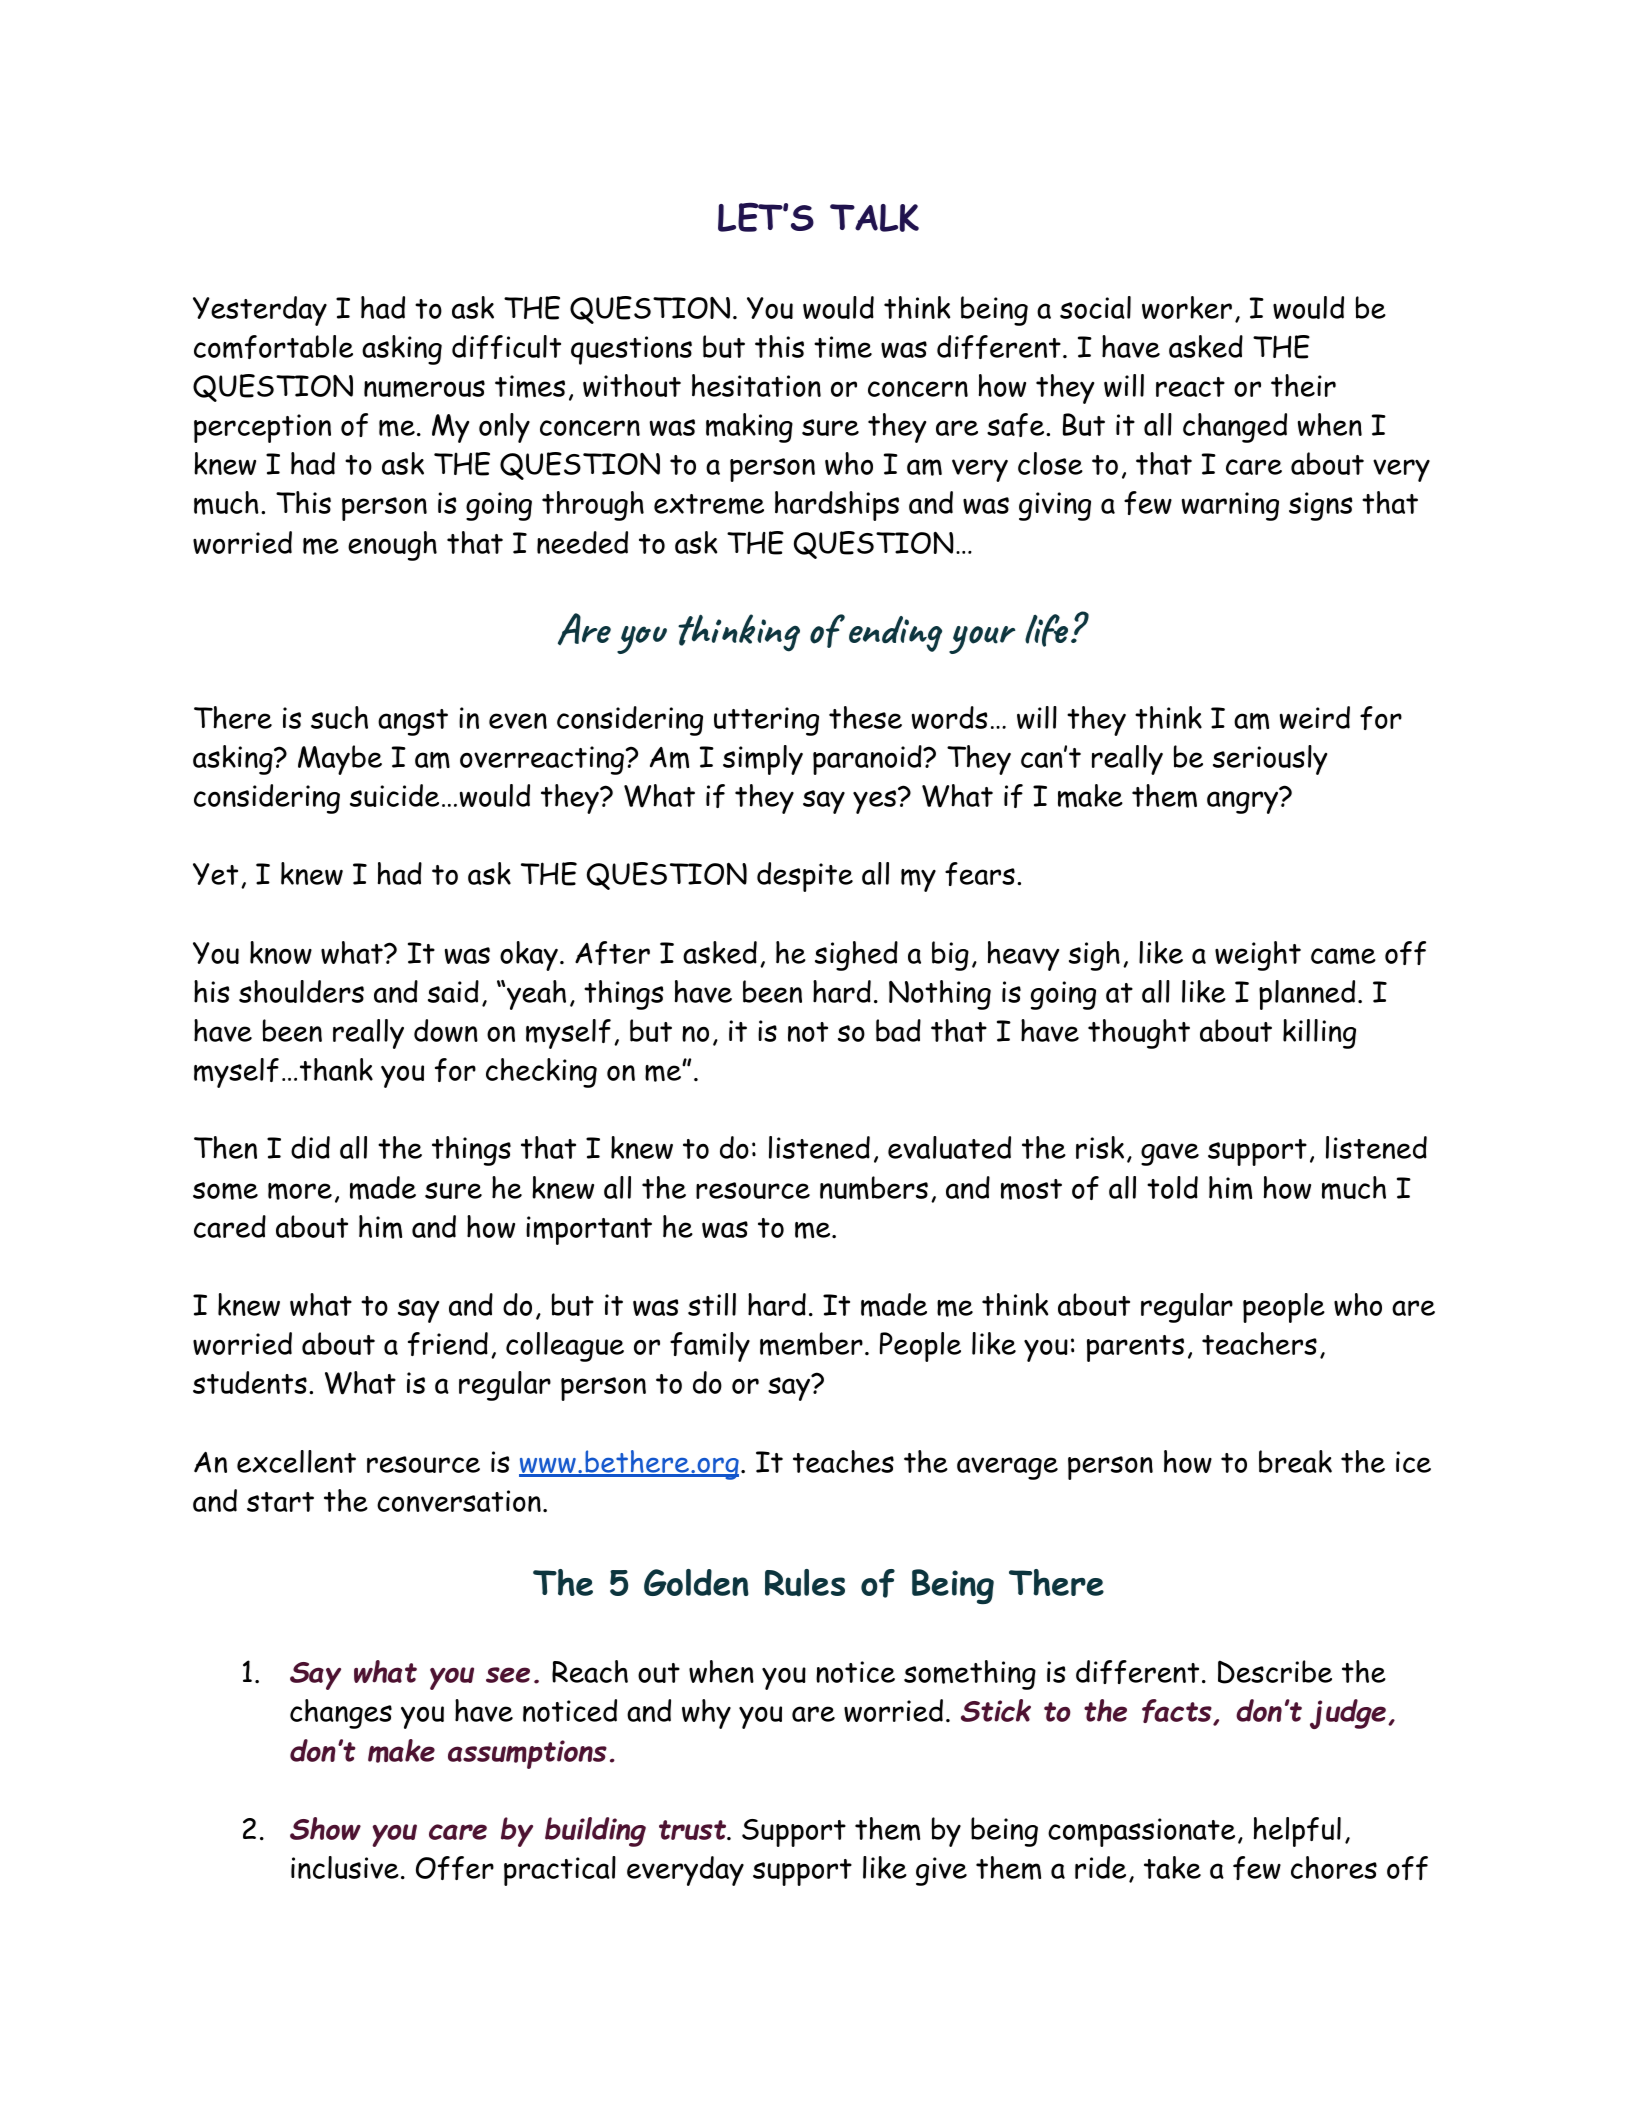 This page has width=1638, height=2119. What do you see at coordinates (766, 721) in the page?
I see `uttering` at bounding box center [766, 721].
